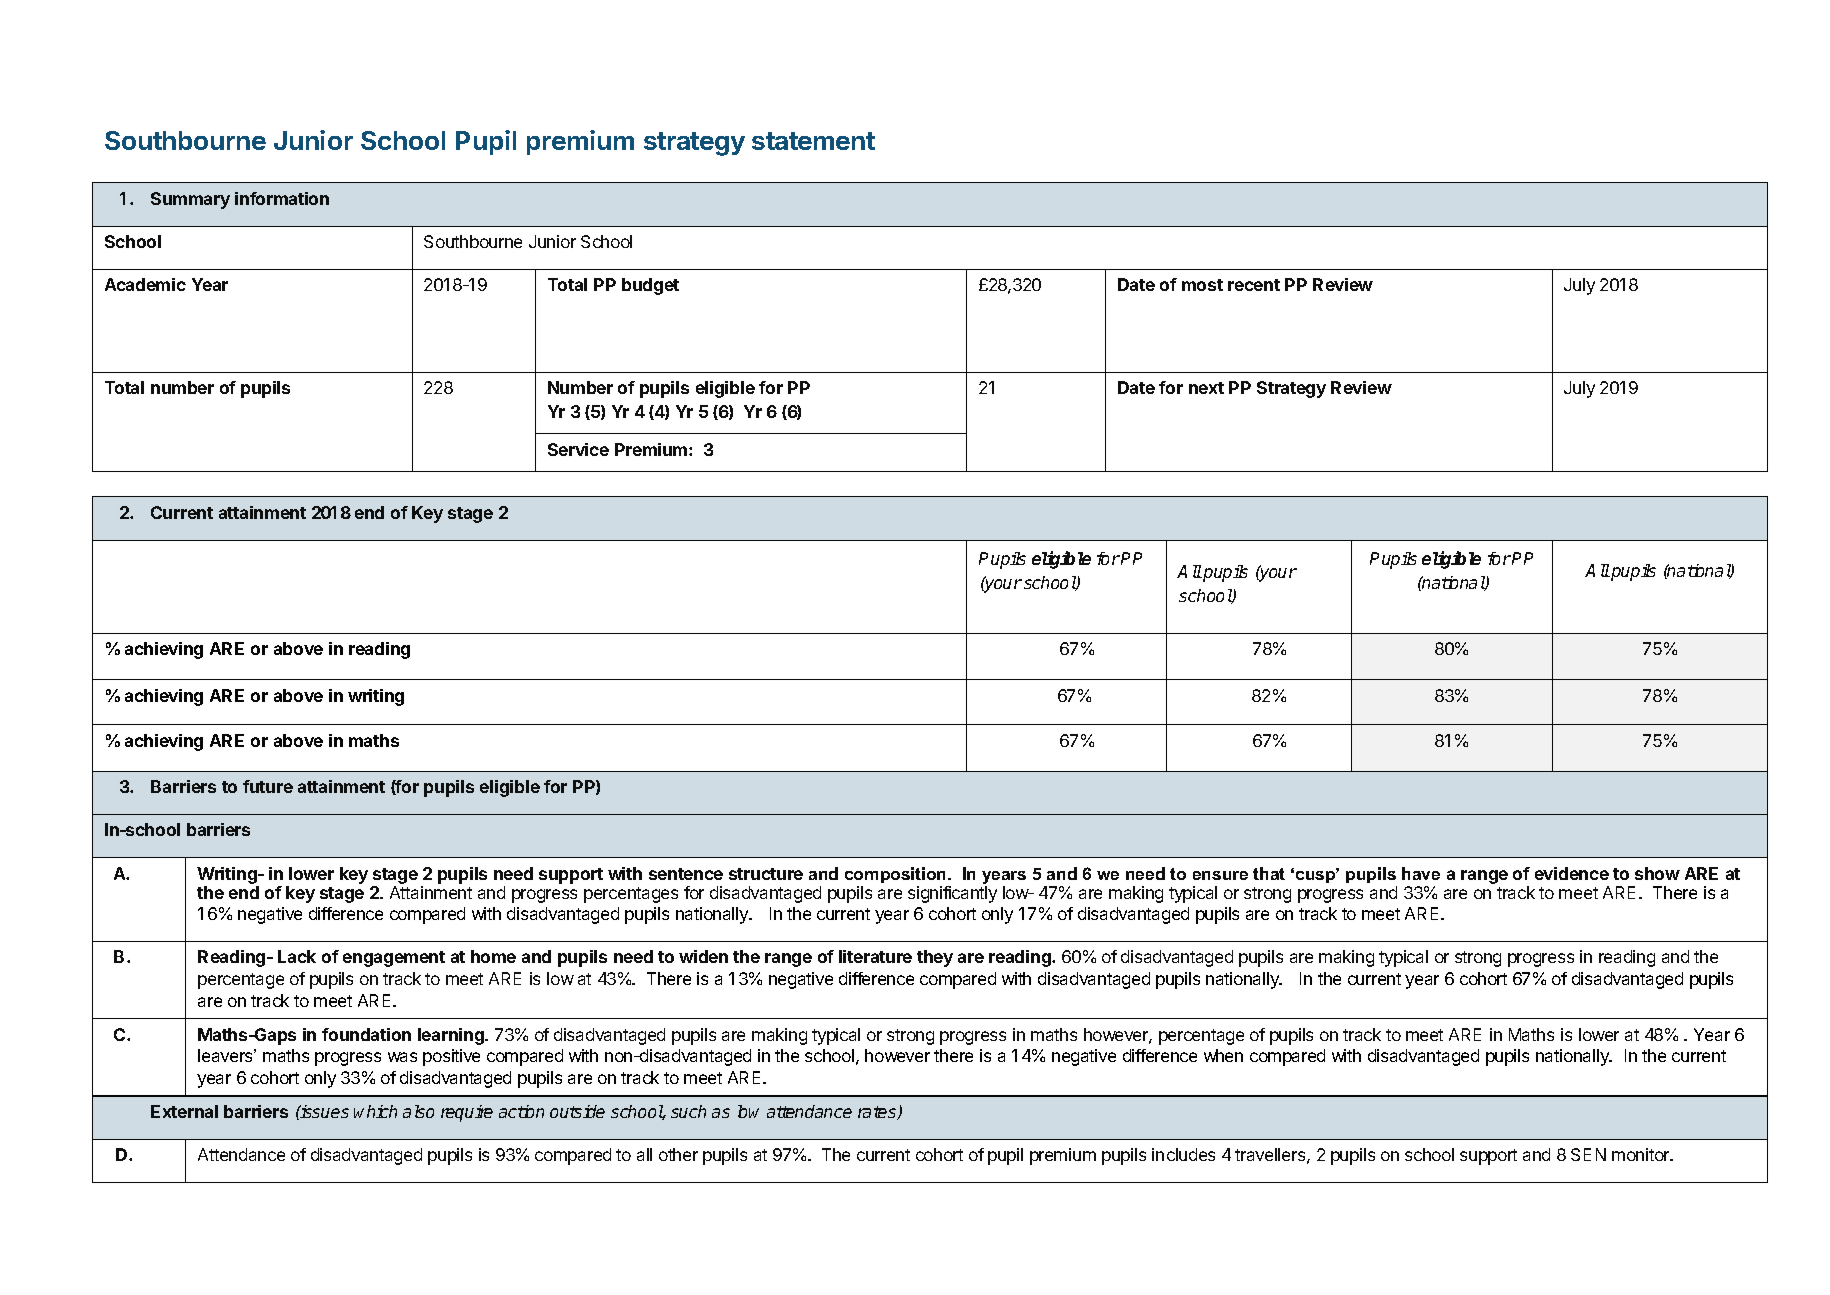 The height and width of the screenshot is (1295, 1830). What do you see at coordinates (813, 141) in the screenshot?
I see `statement` at bounding box center [813, 141].
